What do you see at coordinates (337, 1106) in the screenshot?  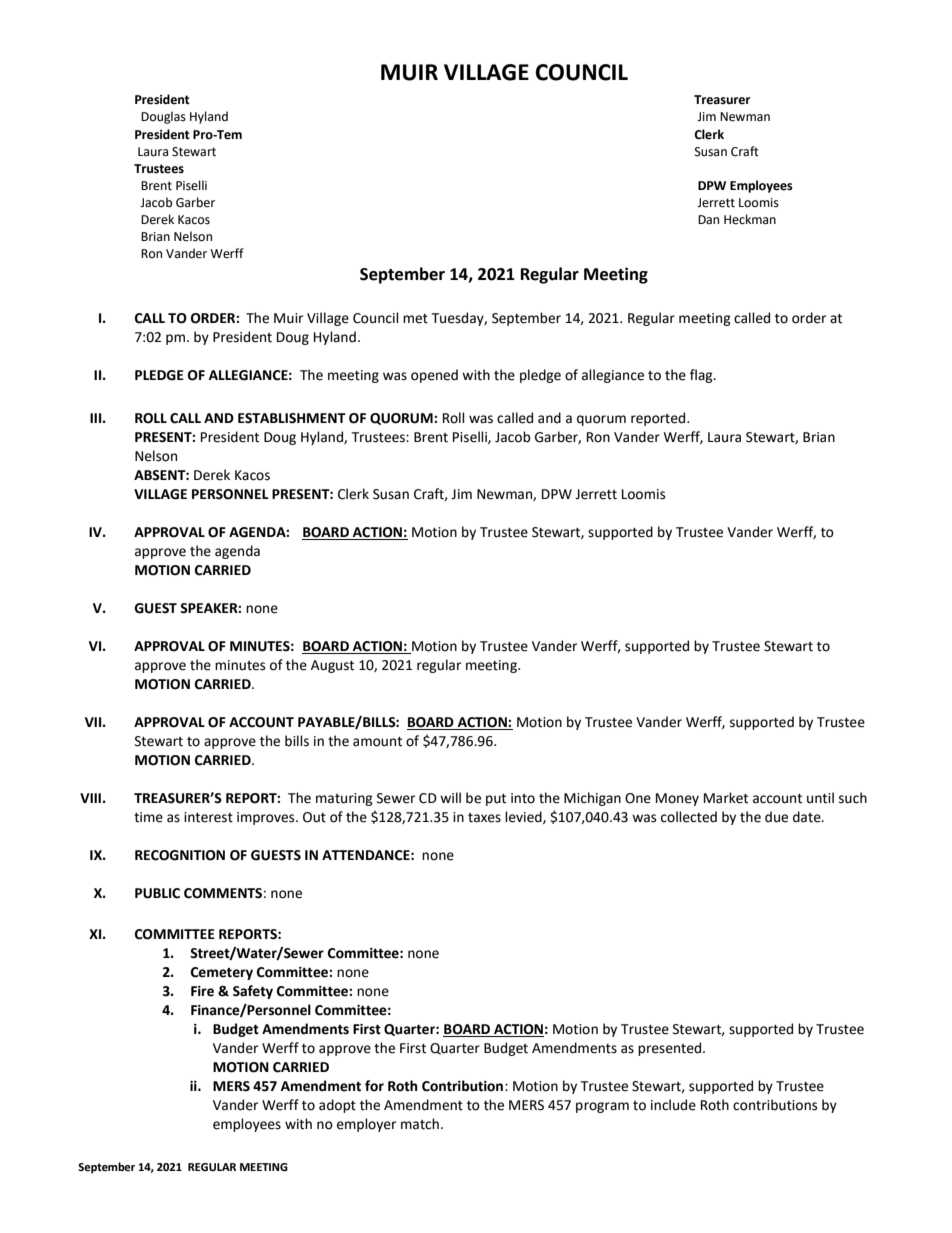 I see `adopt` at bounding box center [337, 1106].
